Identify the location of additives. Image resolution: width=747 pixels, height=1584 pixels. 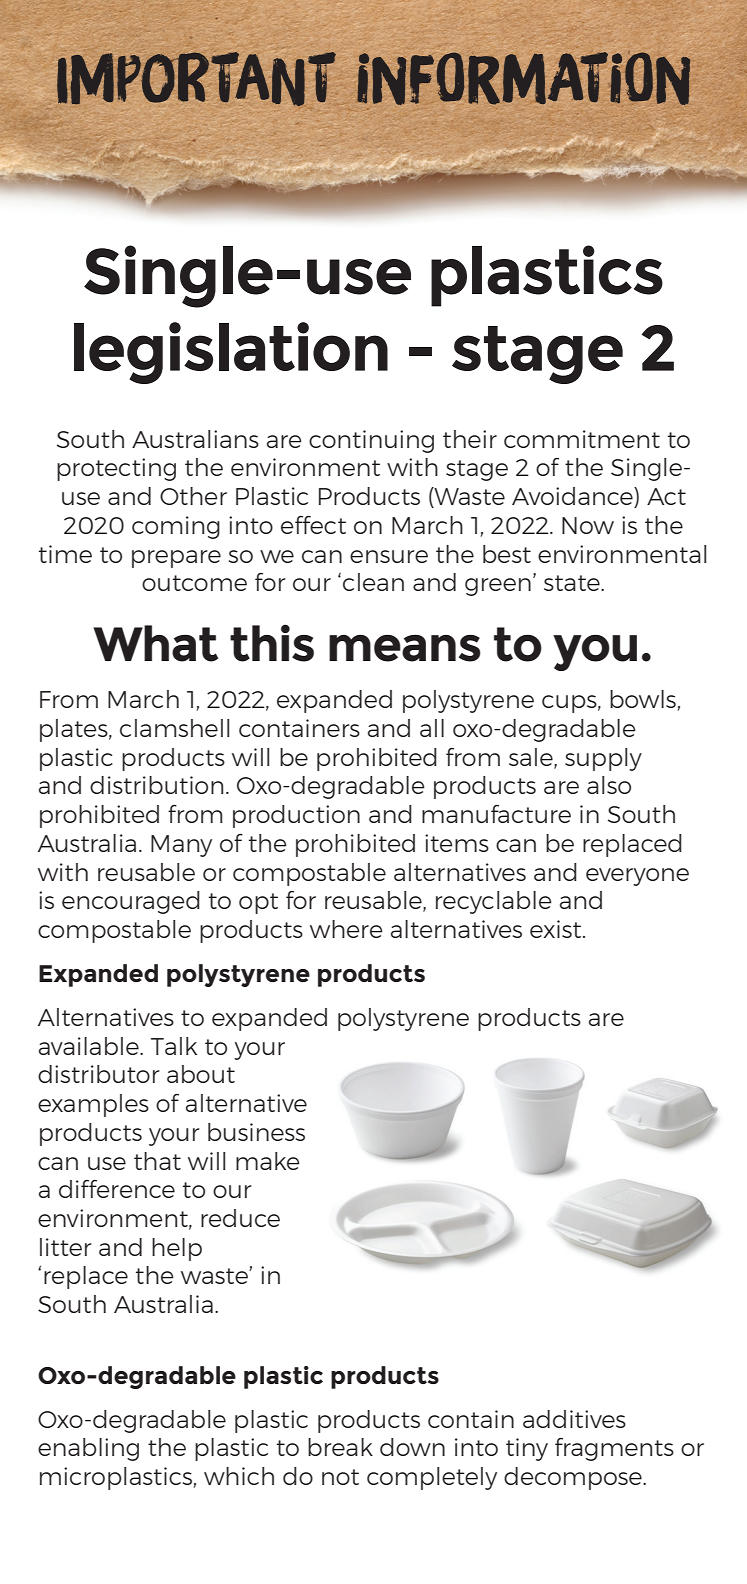
(574, 1419).
